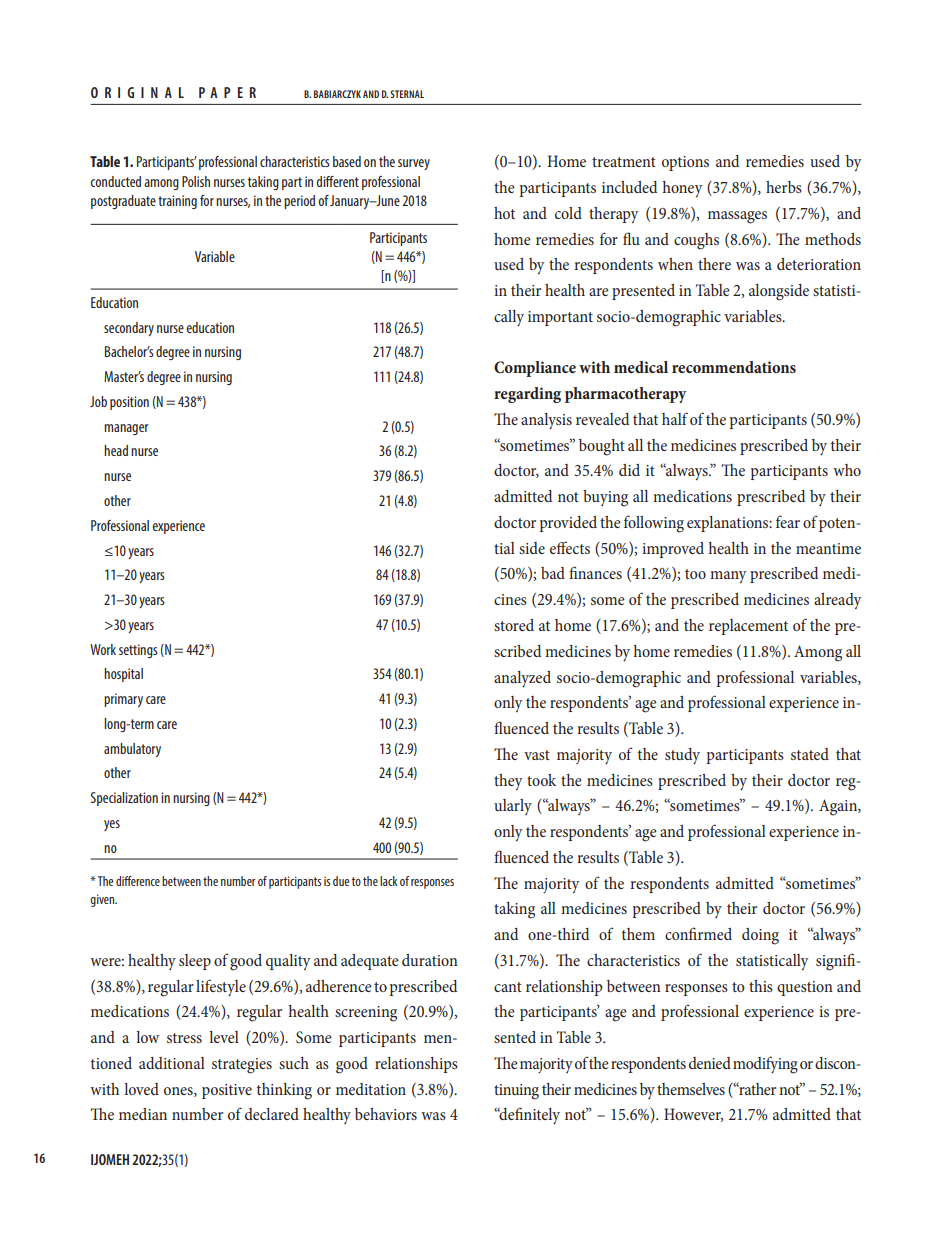 This screenshot has height=1257, width=952. Describe the element at coordinates (227, 92) in the screenshot. I see `PAPER` at that location.
